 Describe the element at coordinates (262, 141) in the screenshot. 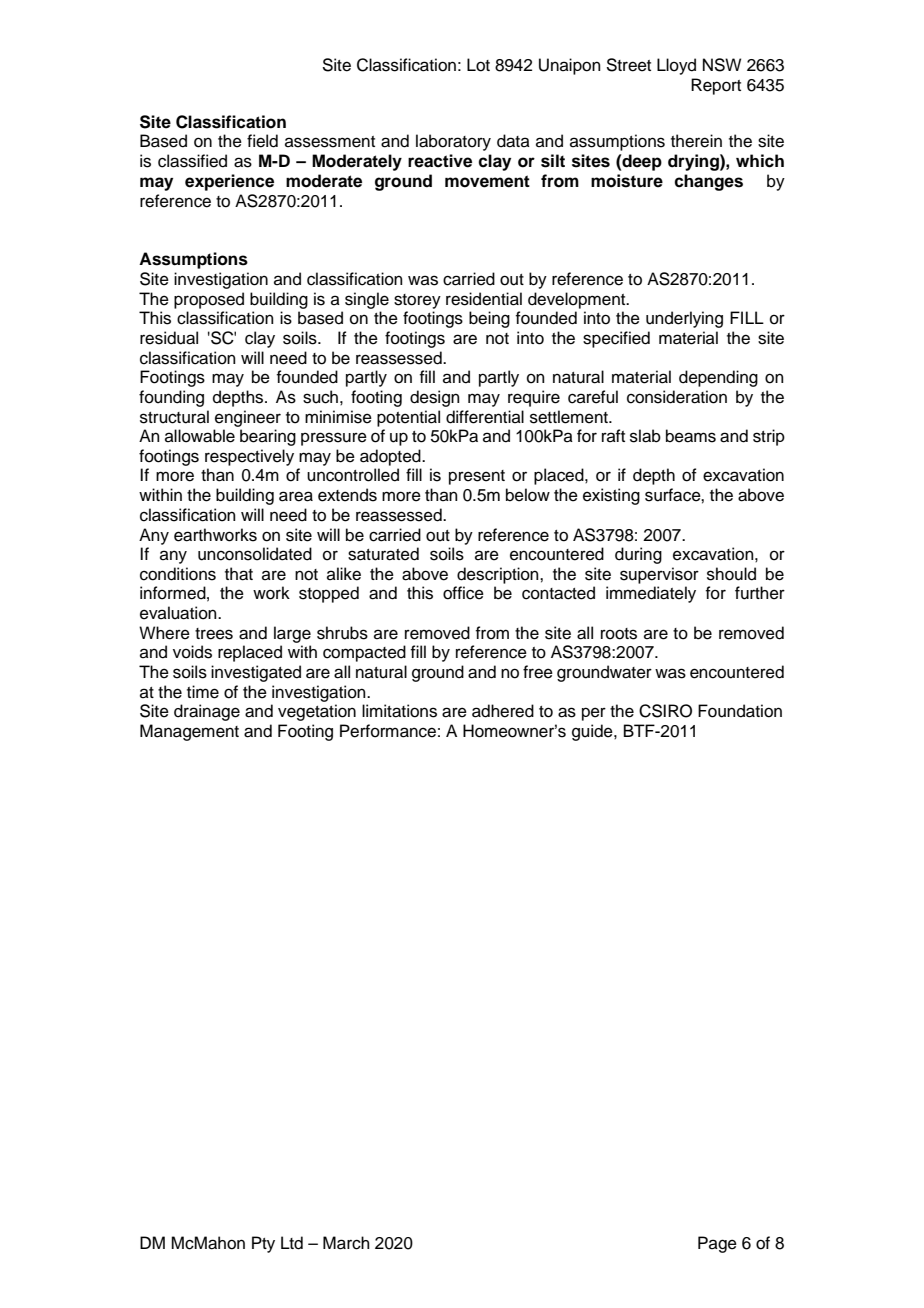

I see `field` at that location.
